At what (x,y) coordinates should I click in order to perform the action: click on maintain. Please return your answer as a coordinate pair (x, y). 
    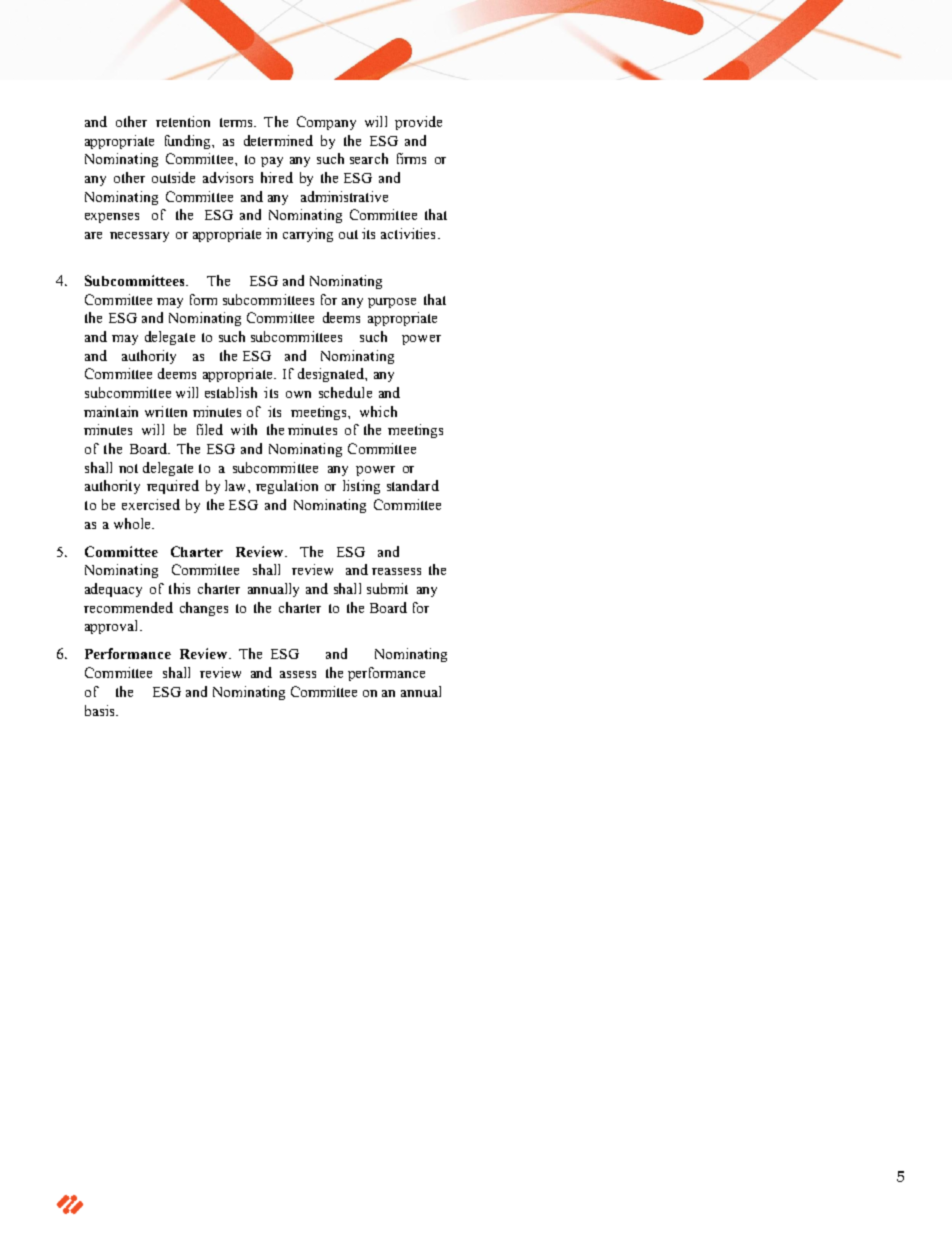
    Looking at the image, I should click on (111, 411).
